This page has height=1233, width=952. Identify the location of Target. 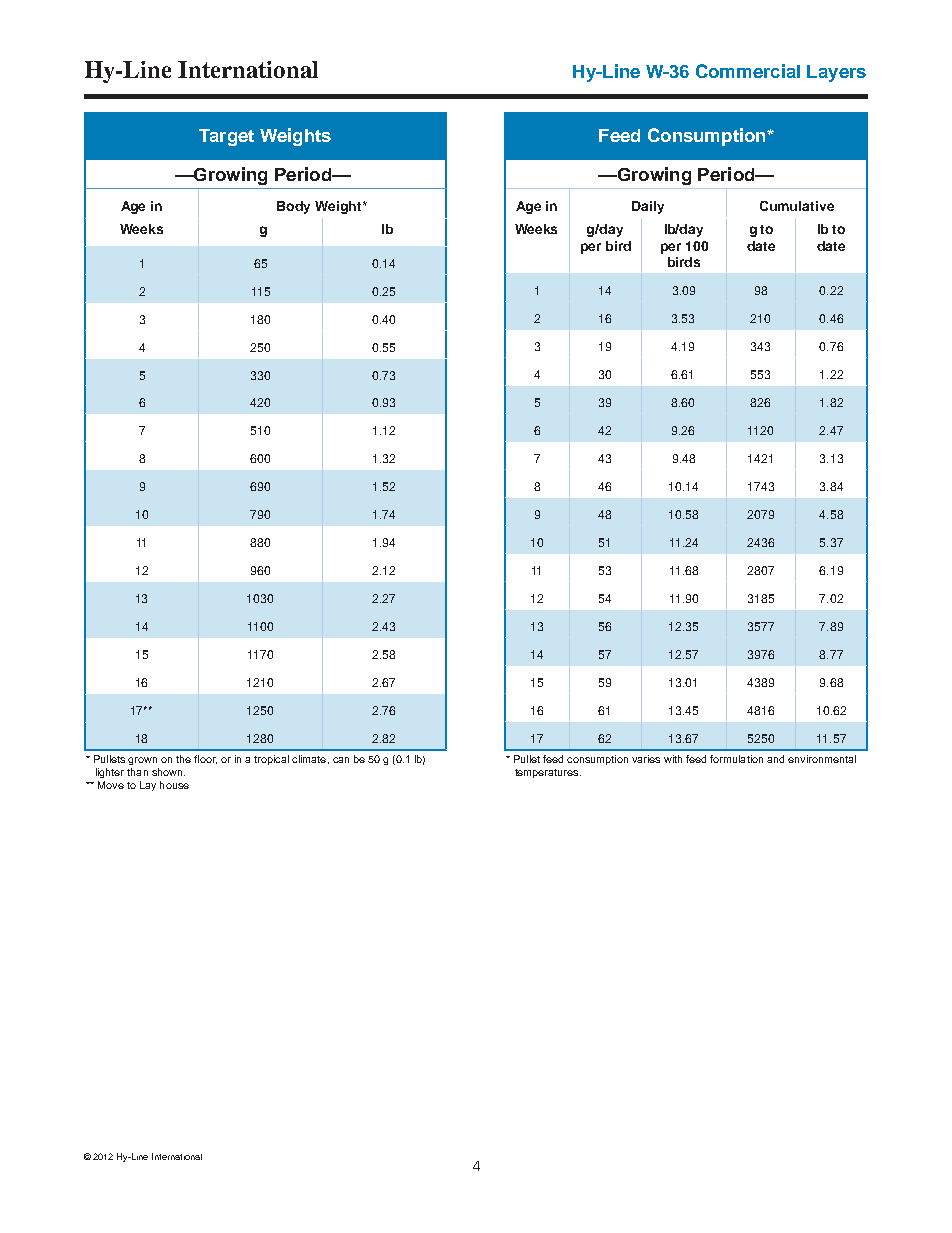
(226, 137).
